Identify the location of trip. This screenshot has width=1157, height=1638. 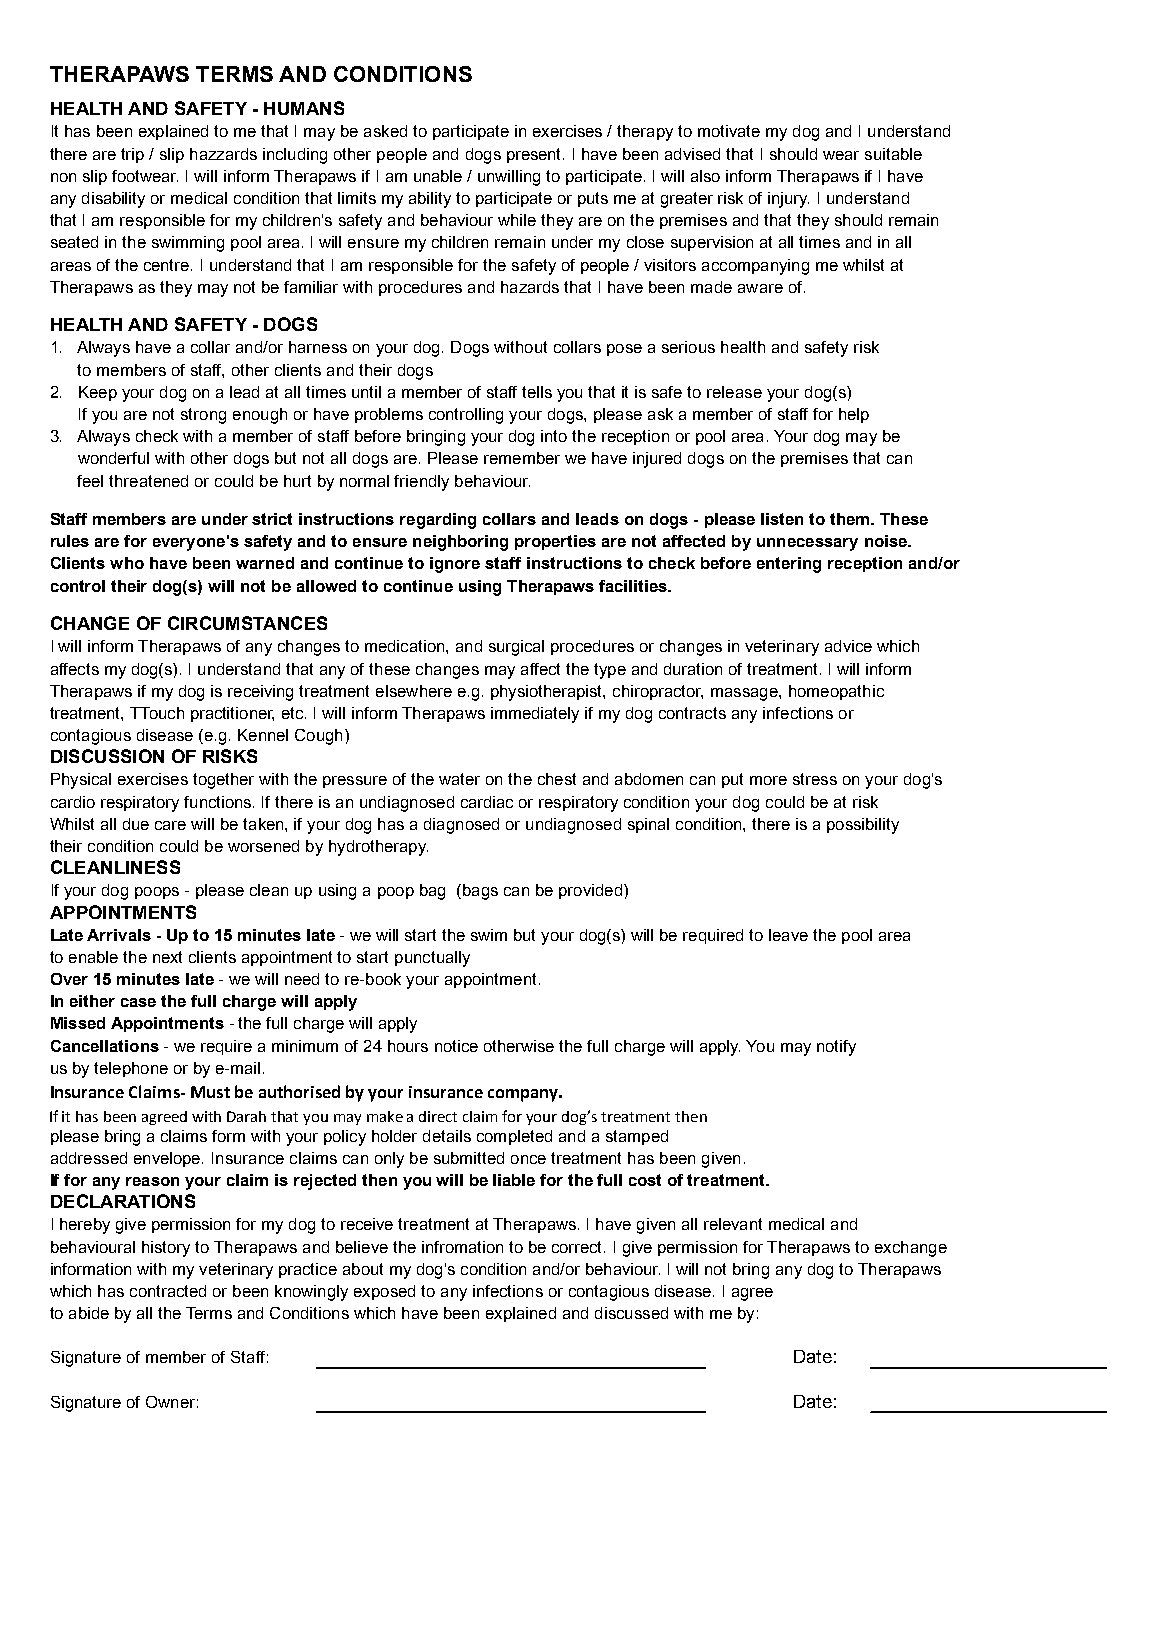
(132, 155).
